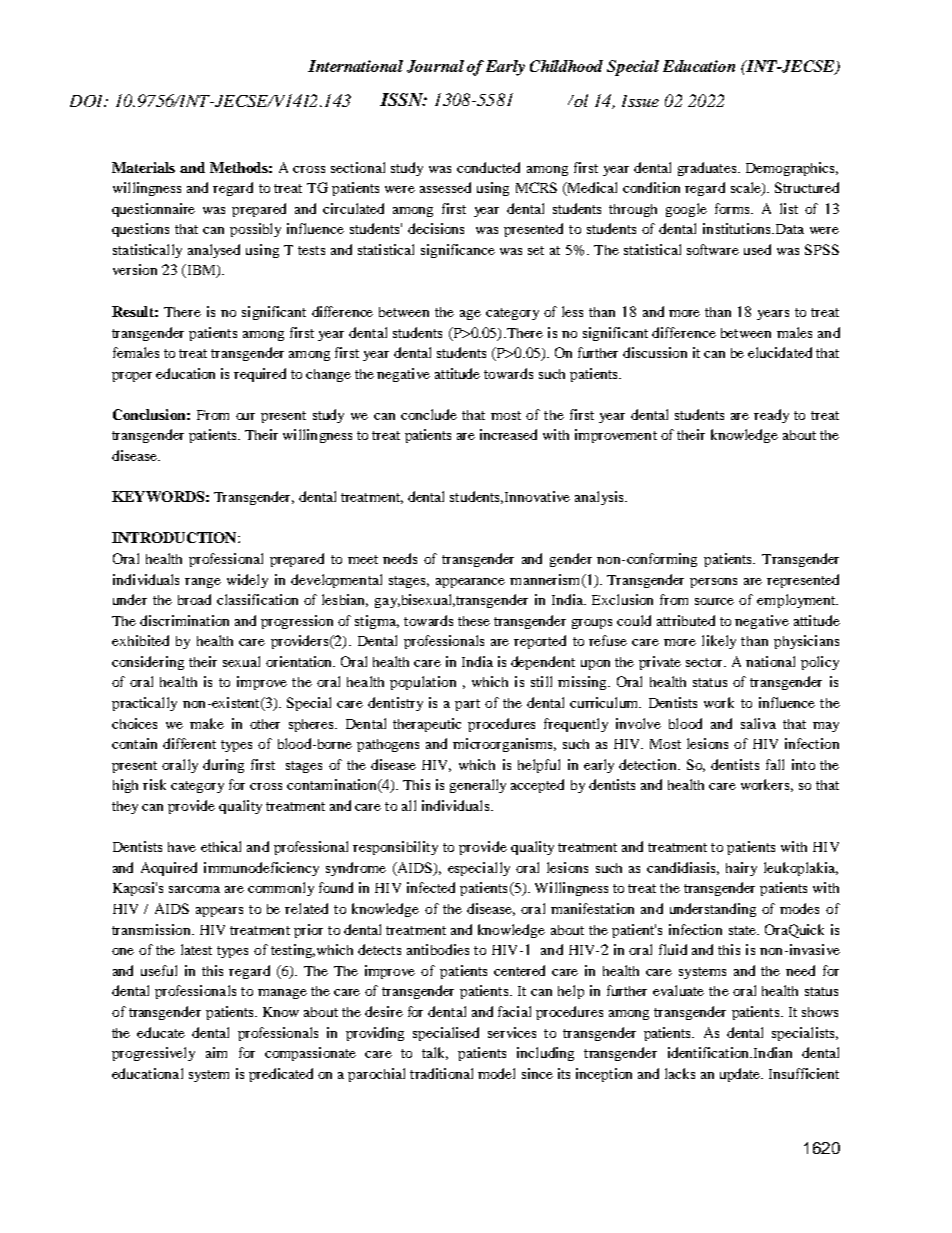  Describe the element at coordinates (775, 764) in the screenshot. I see `fall` at that location.
